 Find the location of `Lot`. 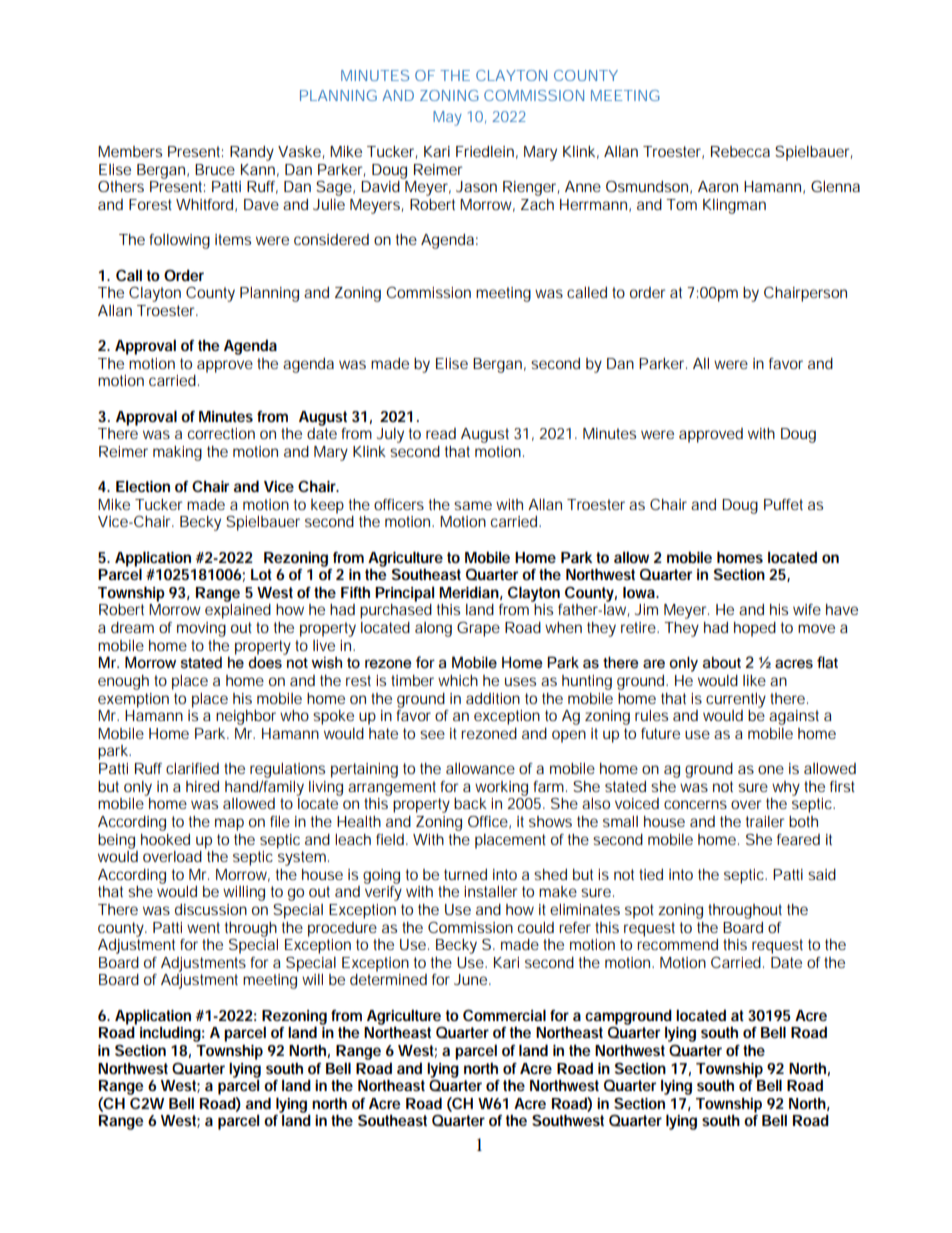

Lot is located at coordinates (261, 574).
